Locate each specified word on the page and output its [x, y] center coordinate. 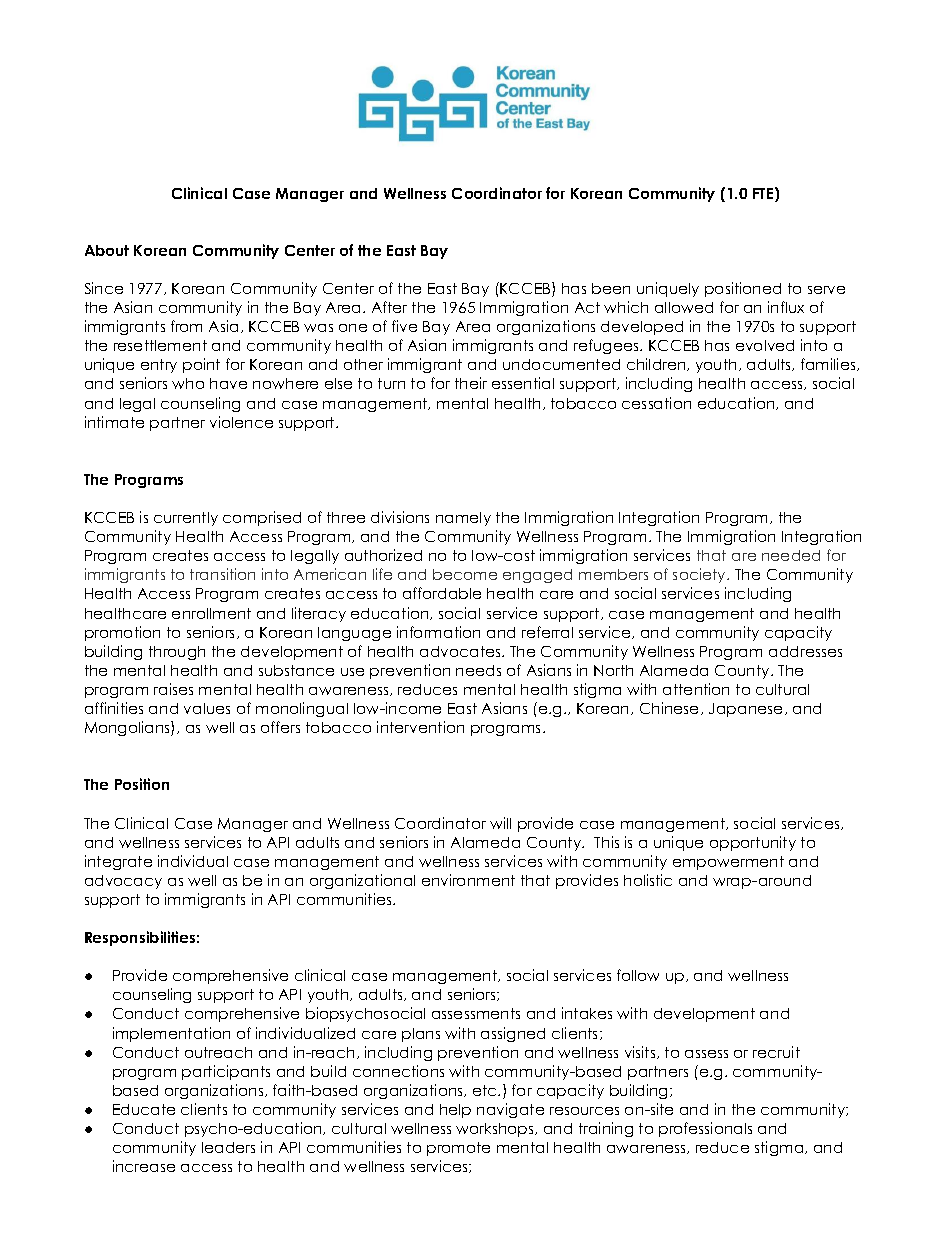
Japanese [747, 710]
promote [458, 1149]
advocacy [123, 882]
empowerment [728, 863]
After [389, 307]
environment [468, 880]
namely [463, 519]
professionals [705, 1129]
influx [786, 307]
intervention [420, 727]
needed [791, 555]
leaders [228, 1147]
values [207, 708]
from [186, 326]
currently [186, 519]
